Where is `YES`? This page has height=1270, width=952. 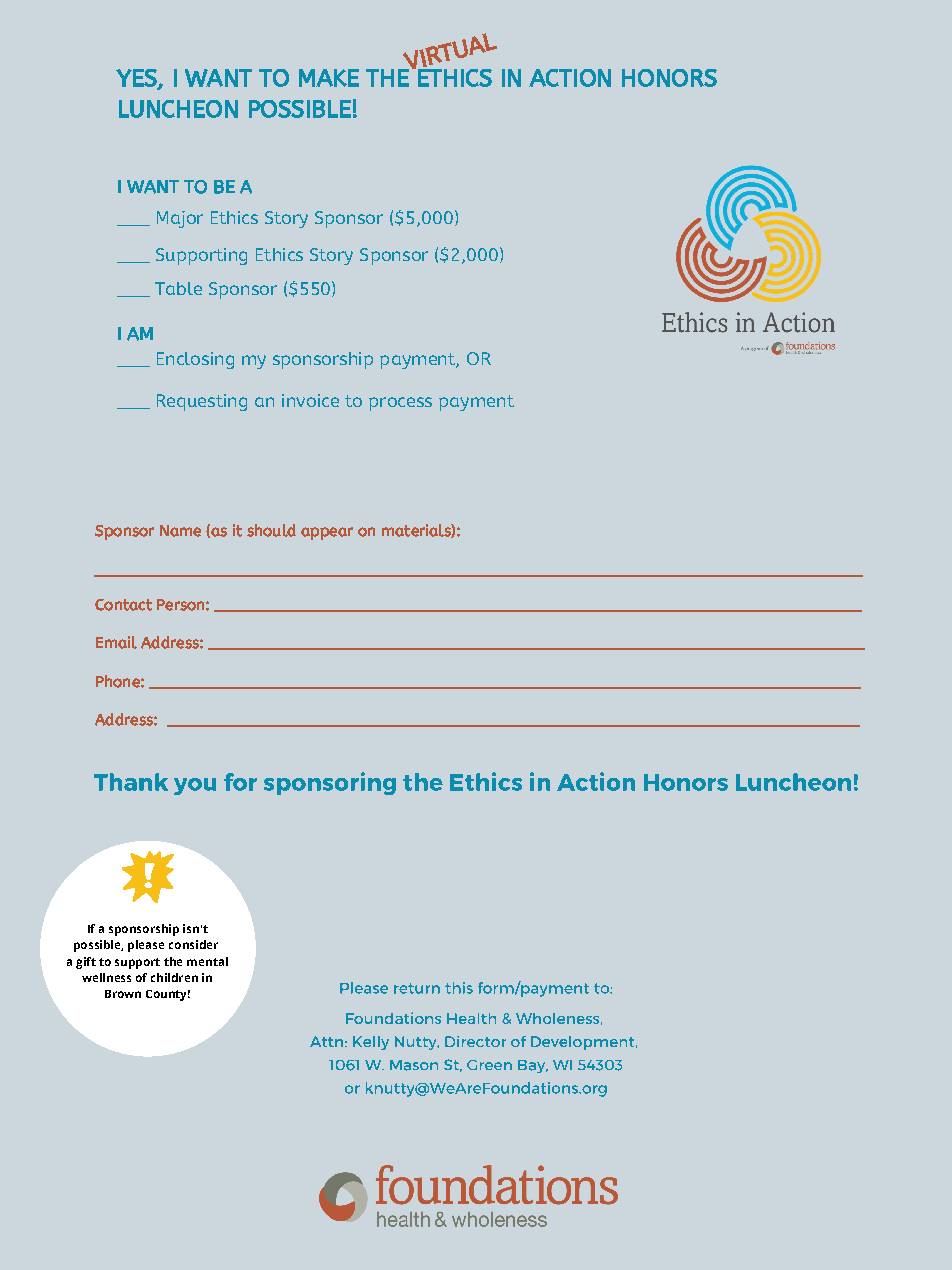 YES is located at coordinates (137, 79).
